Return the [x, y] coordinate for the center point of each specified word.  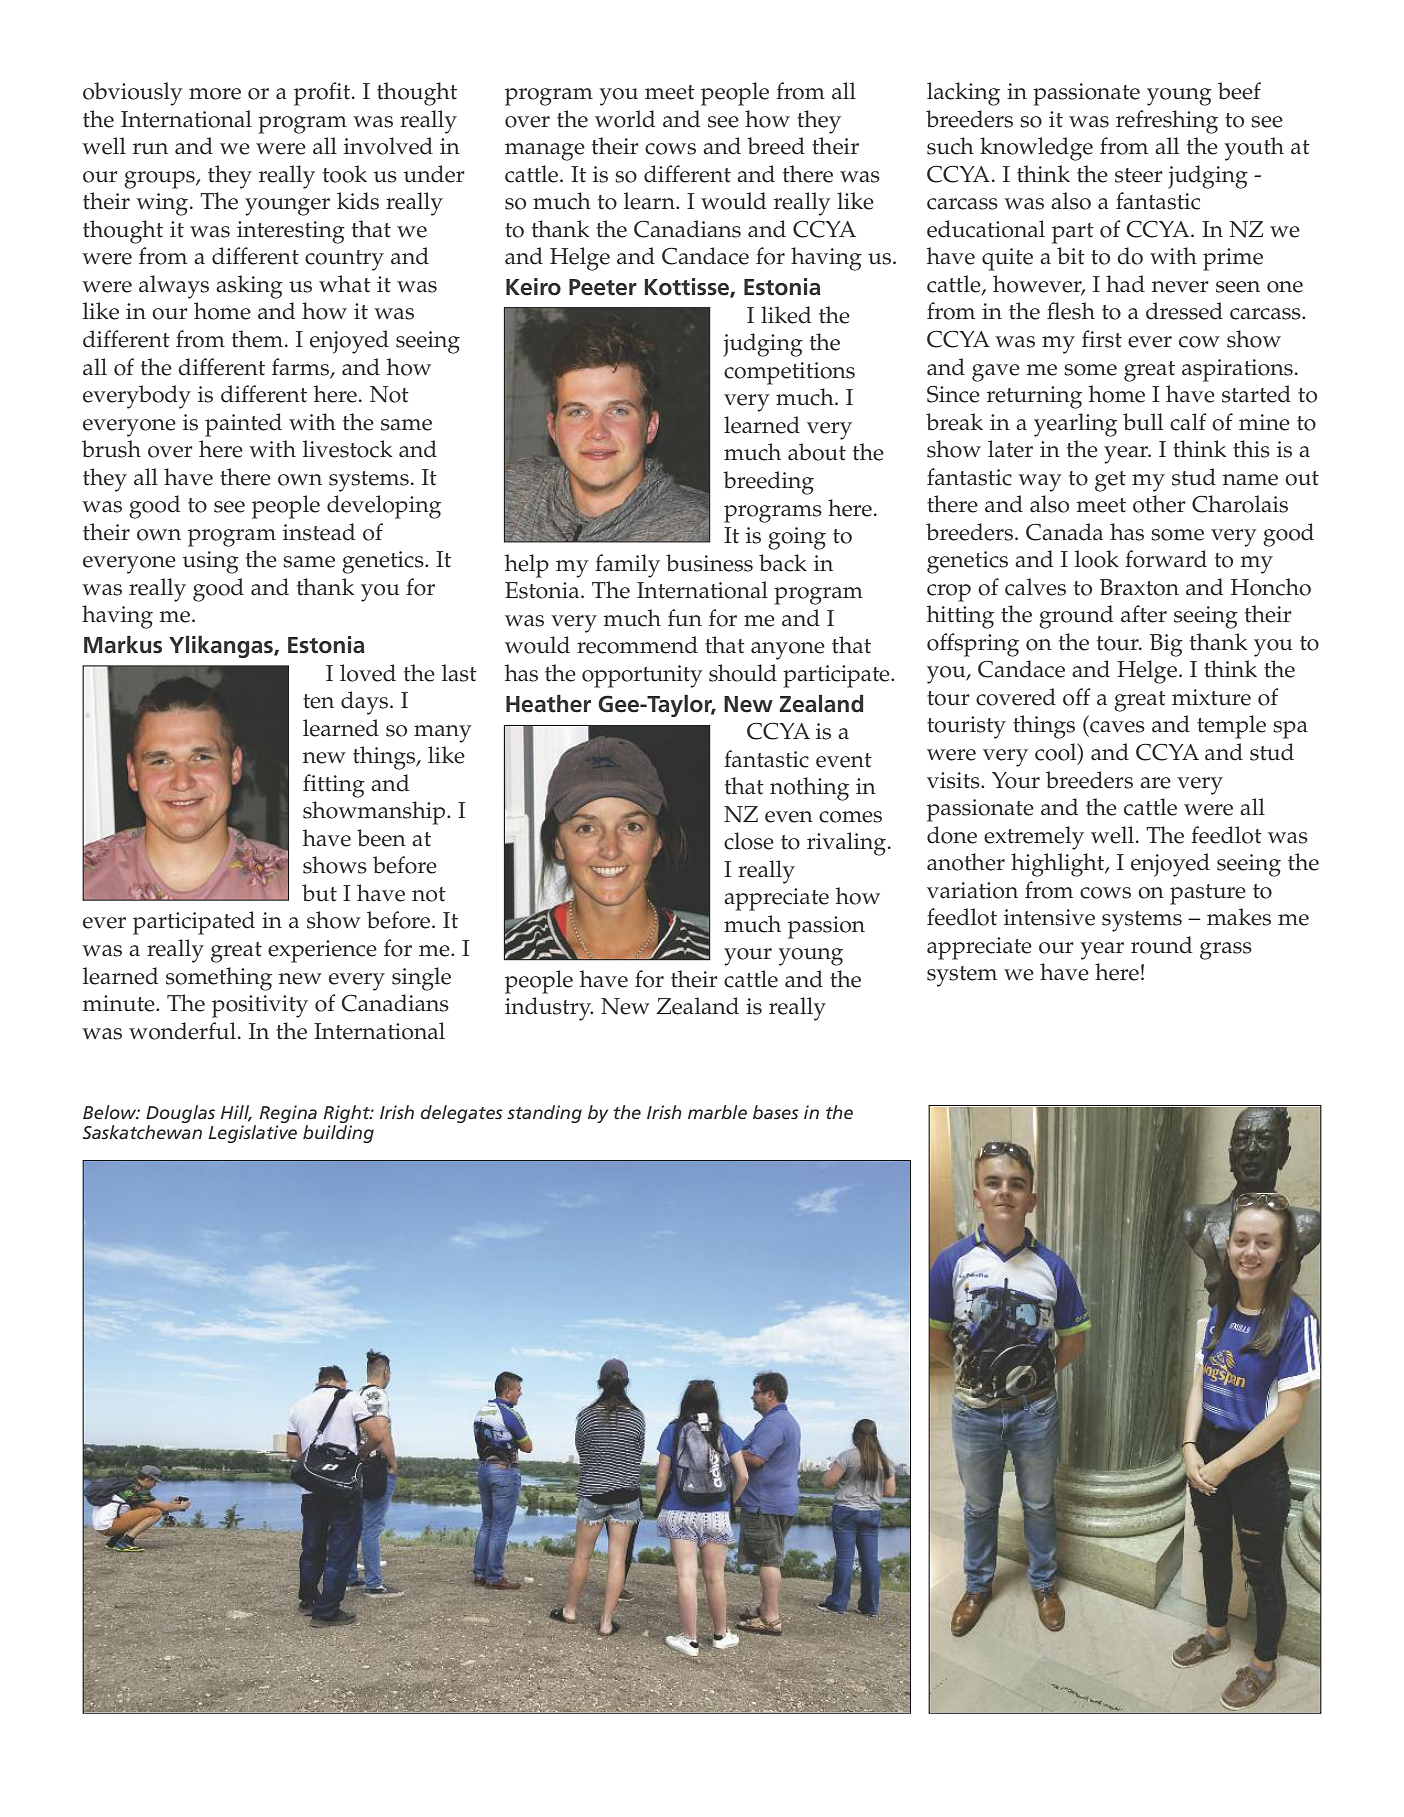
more [215, 94]
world [625, 119]
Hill [236, 1113]
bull [1143, 422]
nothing [809, 789]
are [1155, 783]
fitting [334, 786]
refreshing [1167, 122]
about [817, 452]
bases [776, 1112]
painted [243, 425]
